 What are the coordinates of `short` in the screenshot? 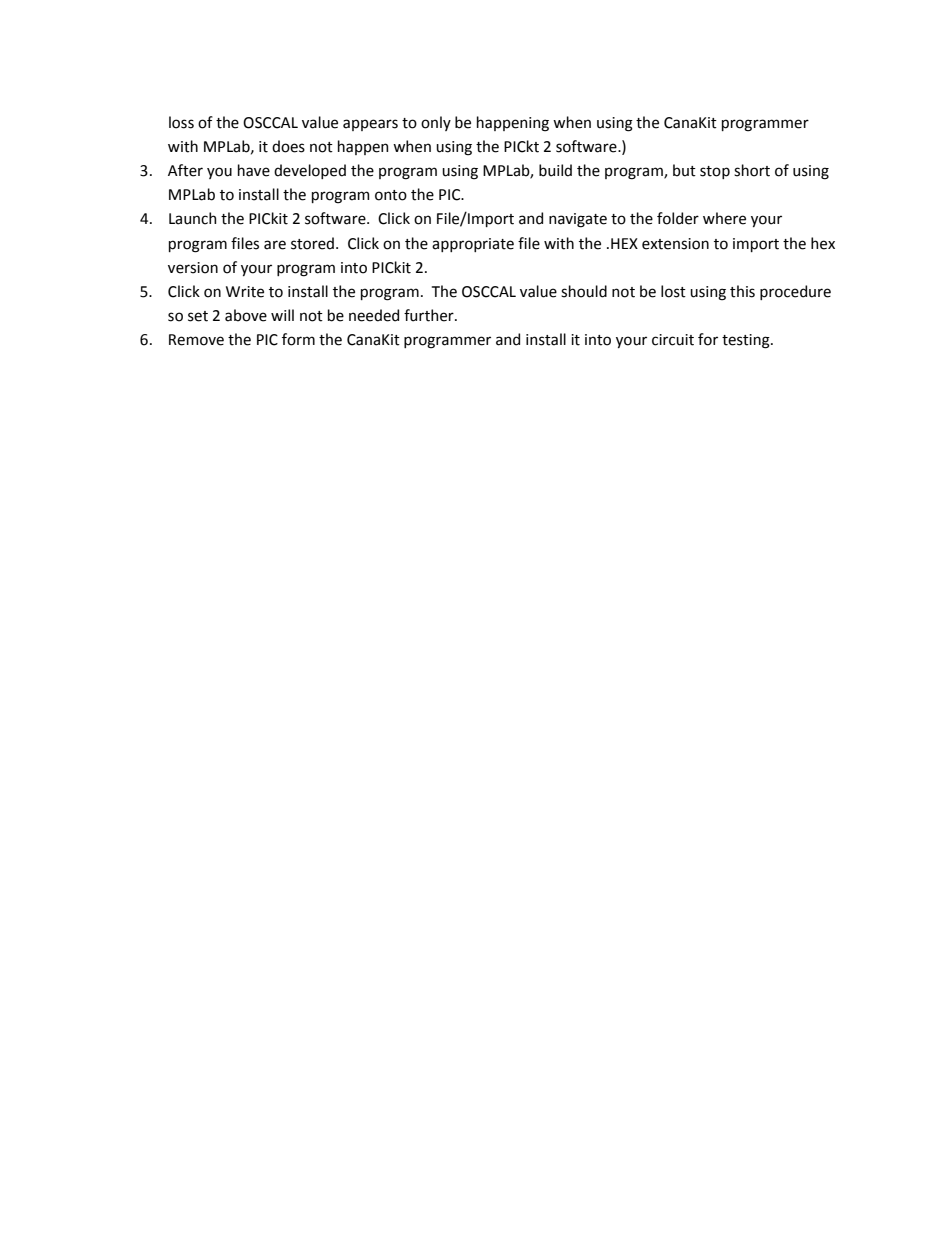 It's located at (752, 170).
